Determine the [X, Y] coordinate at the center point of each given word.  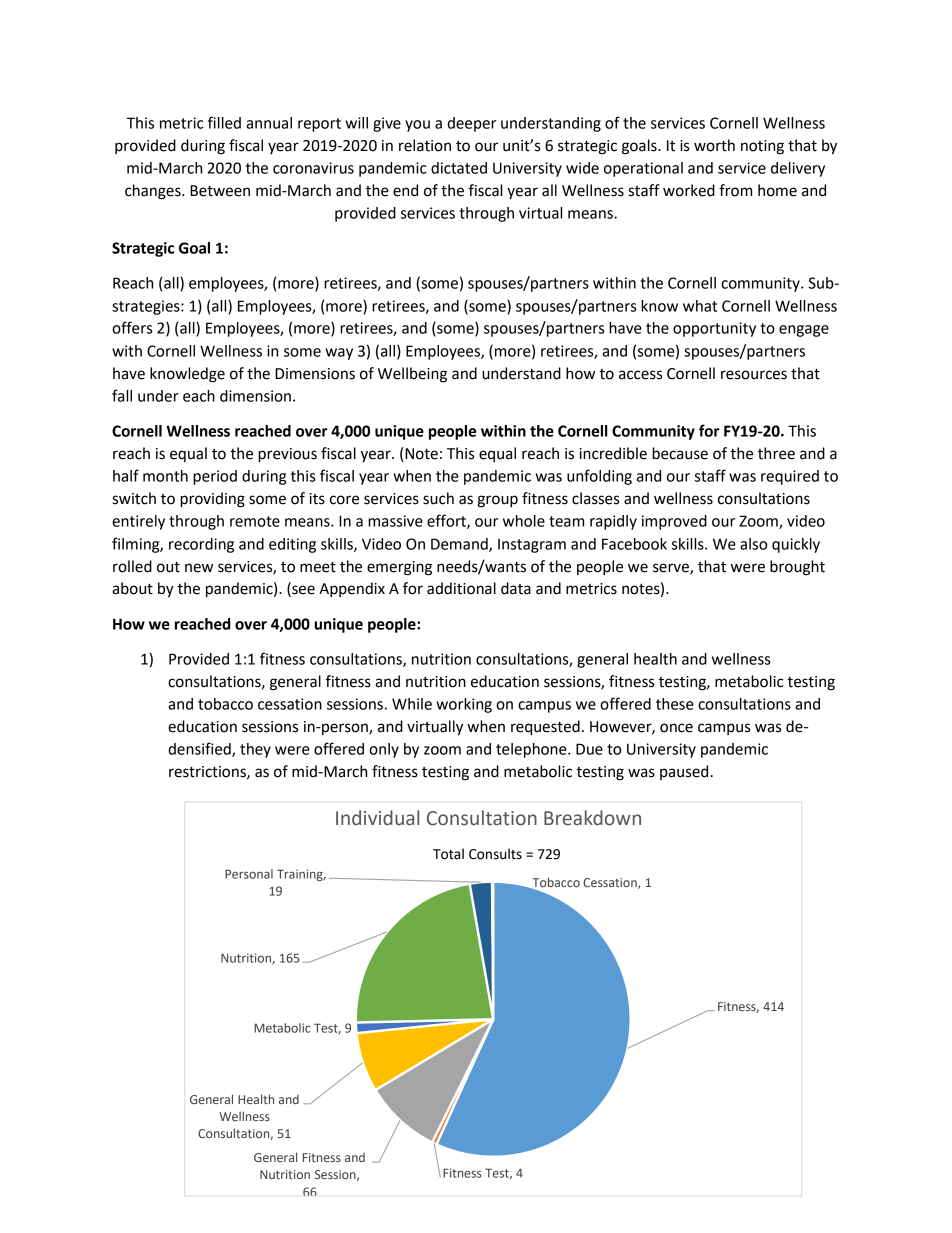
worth [714, 145]
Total [448, 854]
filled [224, 122]
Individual [377, 818]
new [199, 568]
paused [684, 772]
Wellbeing [412, 375]
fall [122, 395]
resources [754, 375]
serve [672, 569]
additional [461, 588]
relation [425, 145]
